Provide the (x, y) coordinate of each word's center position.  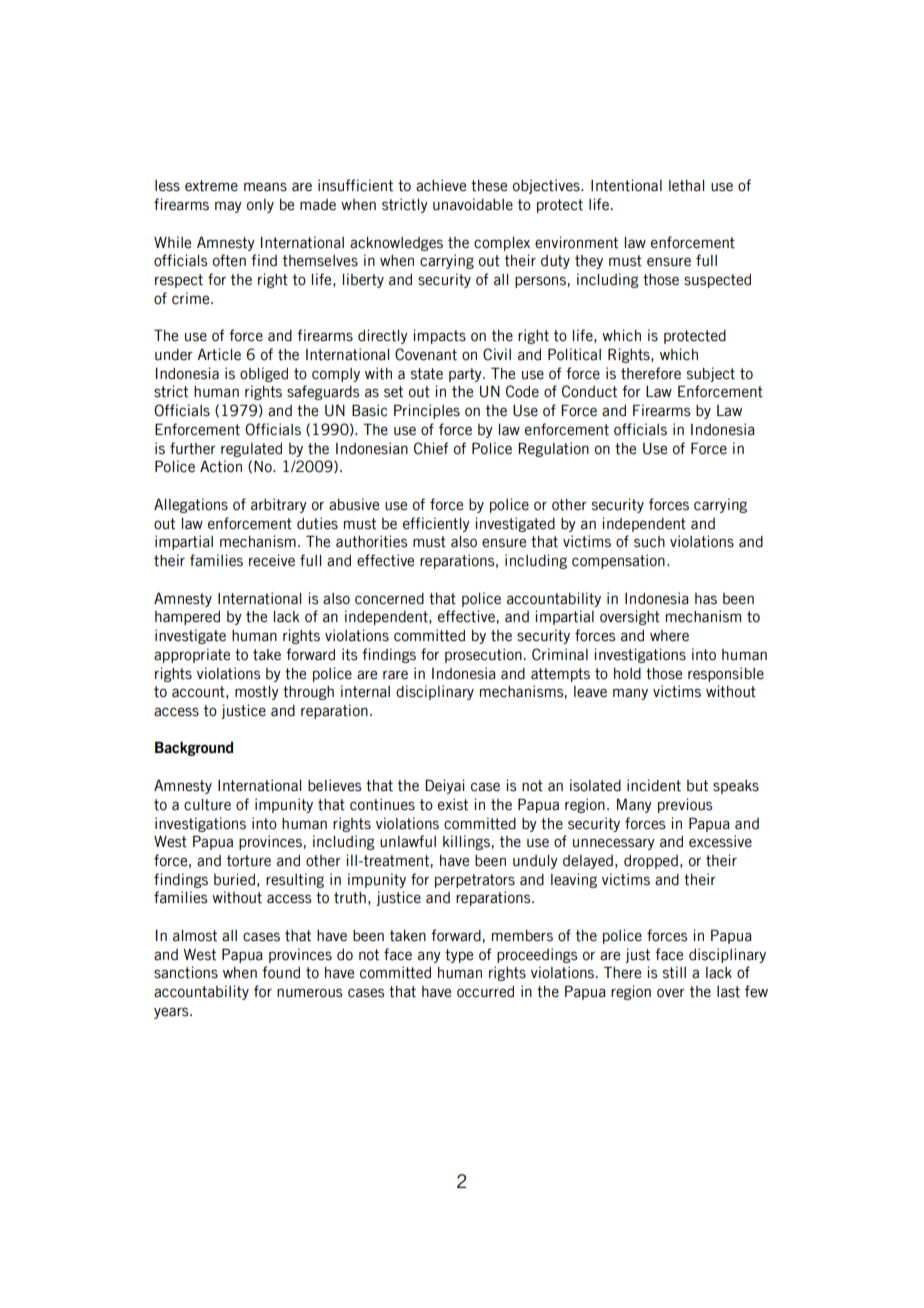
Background (194, 748)
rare (395, 675)
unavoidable (473, 204)
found (281, 972)
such (649, 542)
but (697, 786)
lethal (686, 186)
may (228, 207)
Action (221, 466)
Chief (431, 448)
